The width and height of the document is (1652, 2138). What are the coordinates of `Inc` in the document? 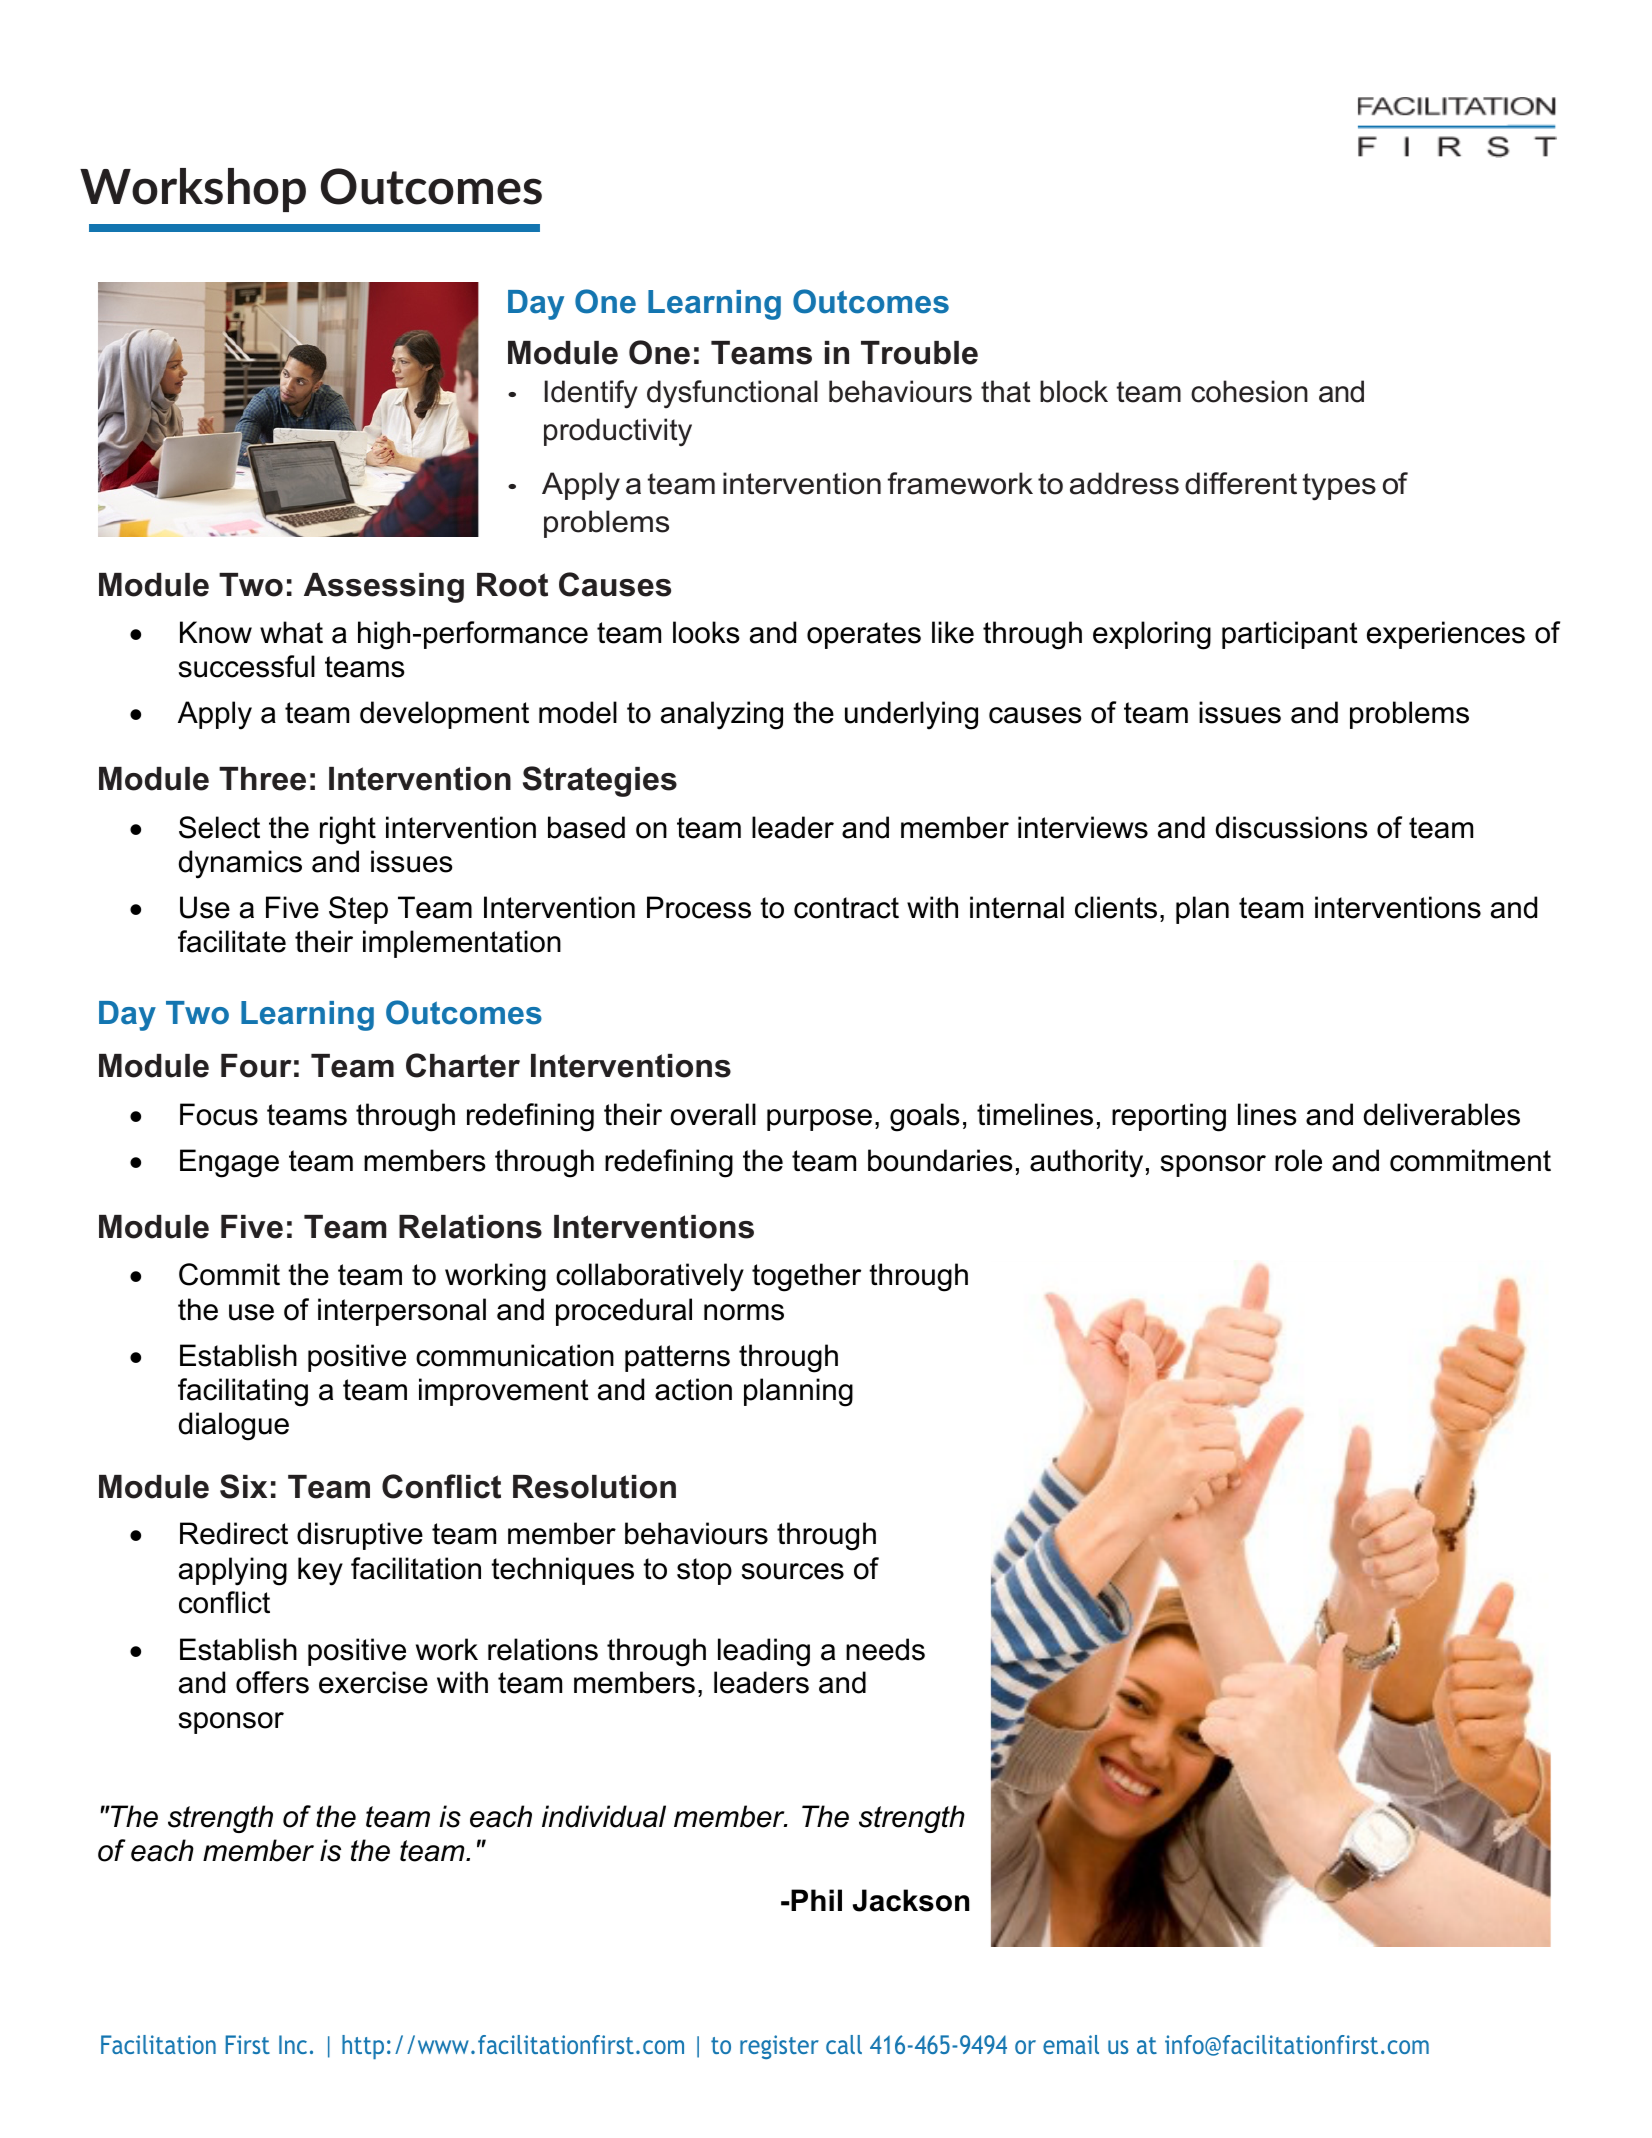 It's located at (293, 2044).
